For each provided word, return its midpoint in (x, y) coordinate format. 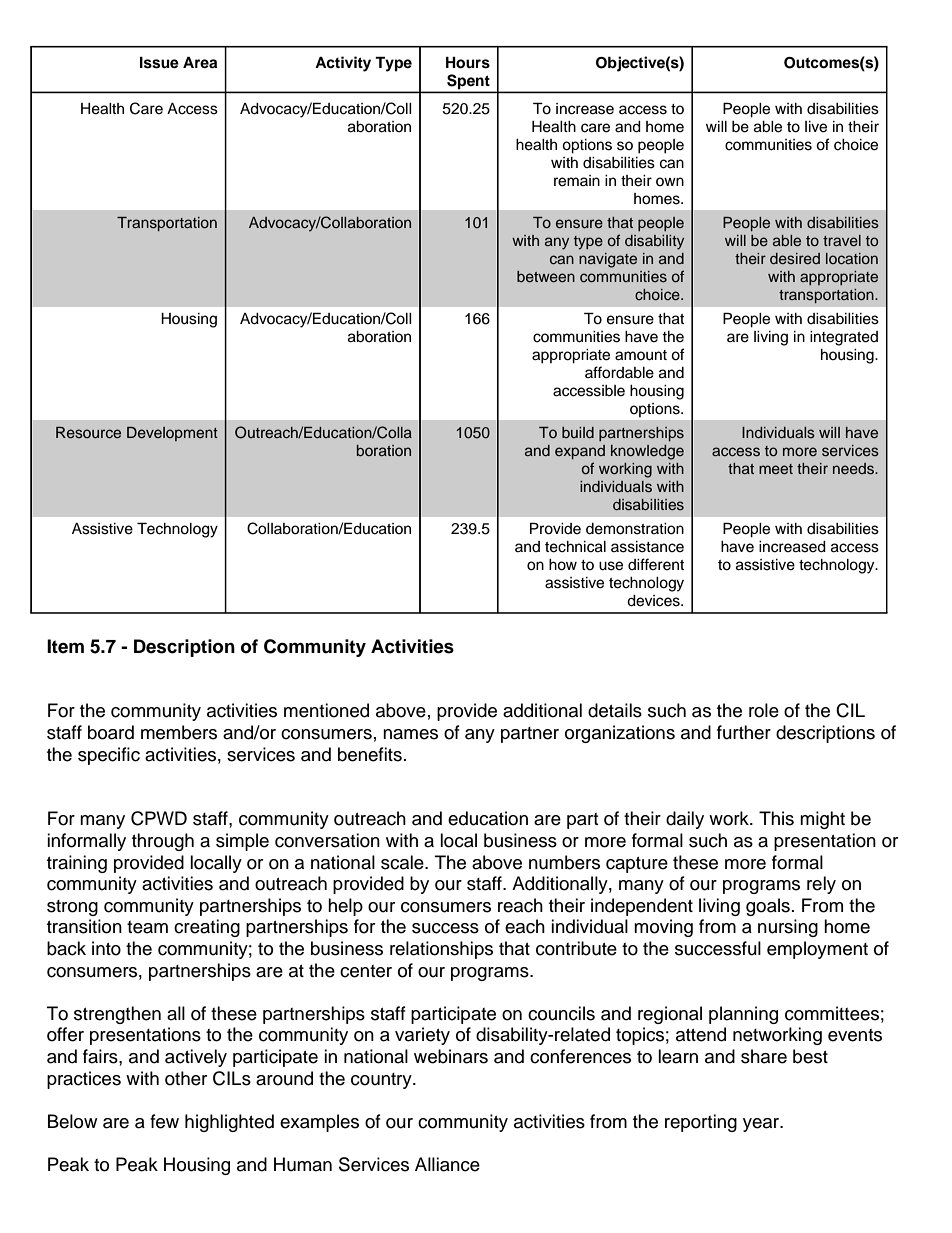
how (563, 565)
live (816, 127)
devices (654, 601)
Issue (159, 62)
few (164, 1121)
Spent (468, 81)
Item (65, 646)
